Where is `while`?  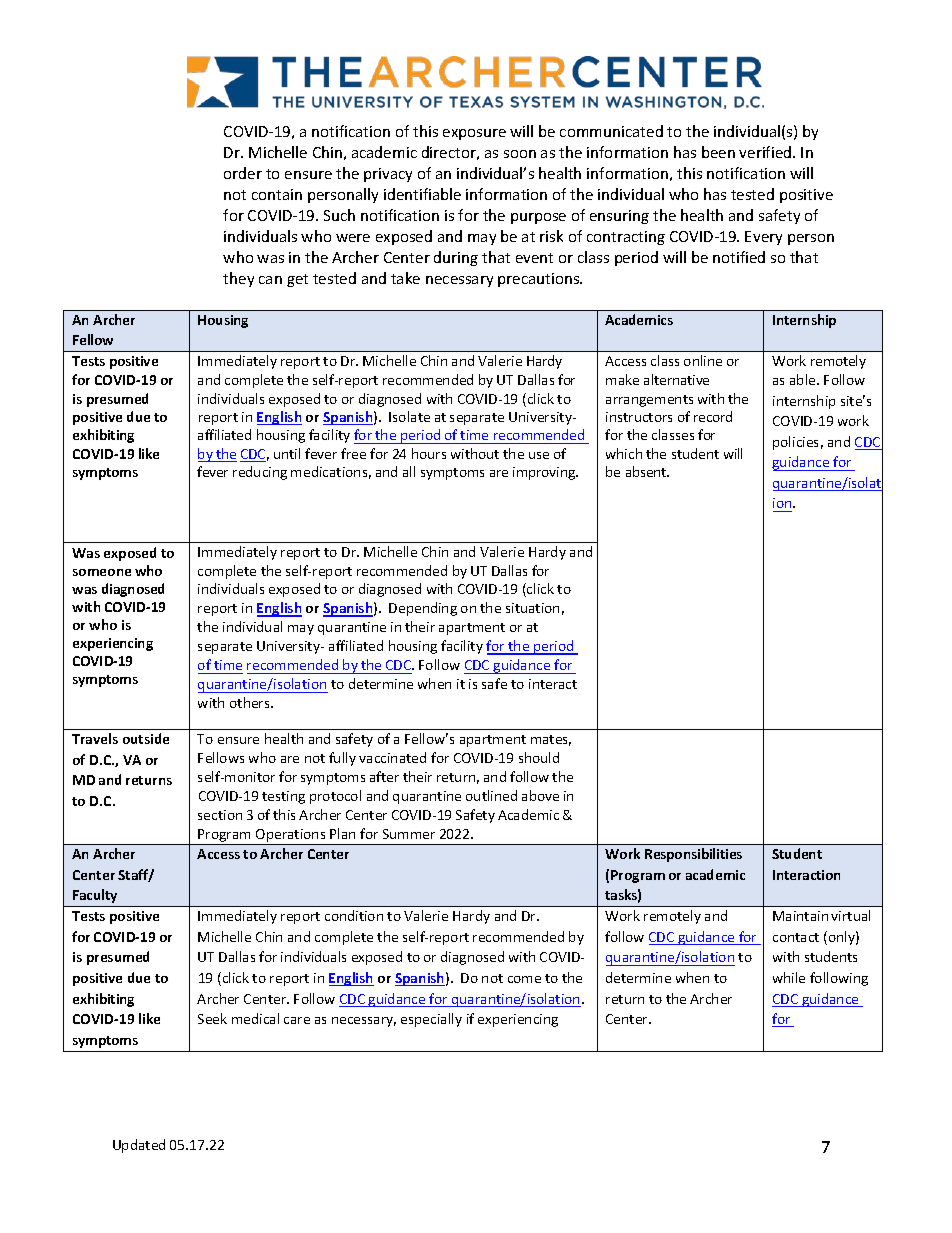
while is located at coordinates (789, 977).
